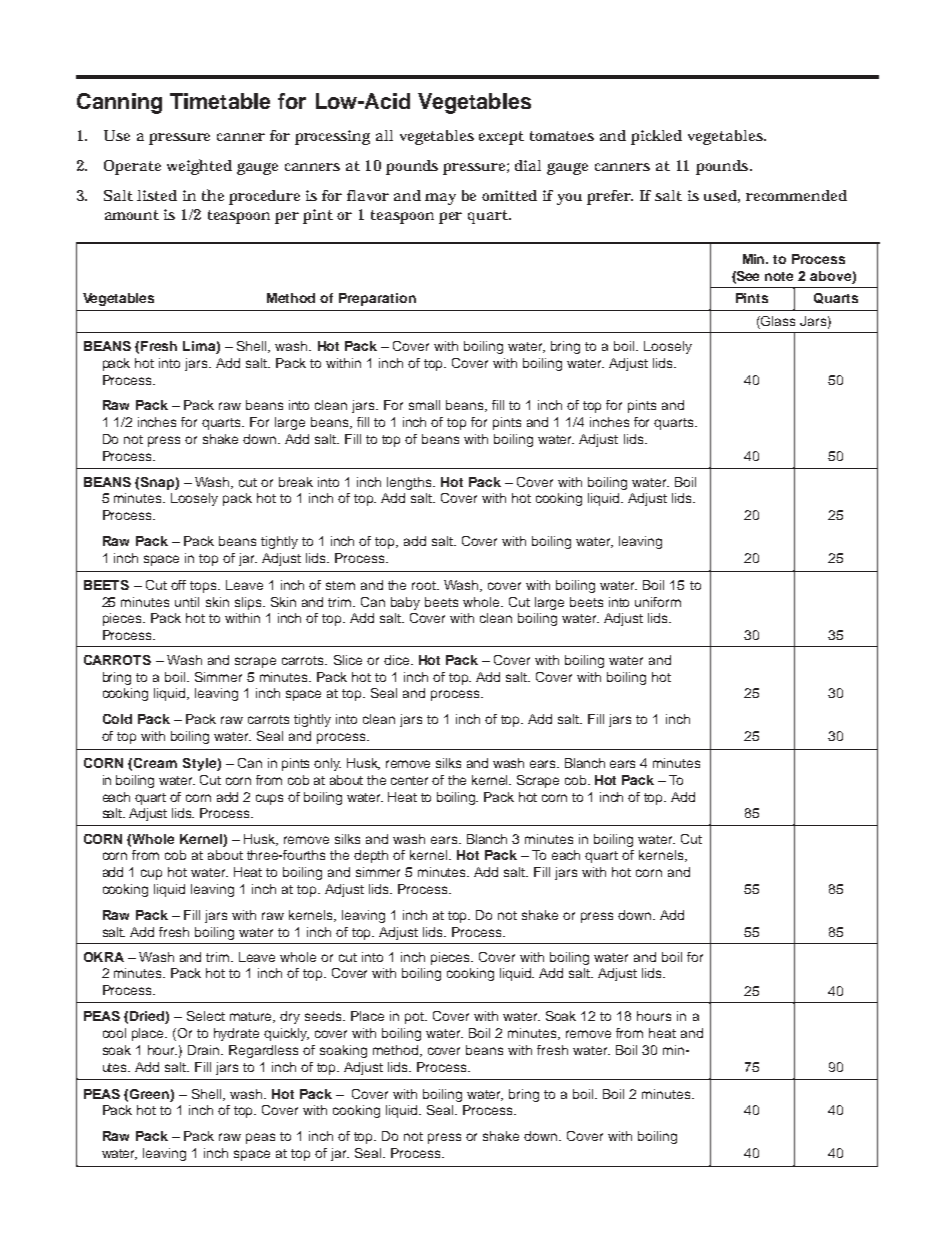 This screenshot has height=1233, width=952. Describe the element at coordinates (656, 137) in the screenshot. I see `pickled` at that location.
